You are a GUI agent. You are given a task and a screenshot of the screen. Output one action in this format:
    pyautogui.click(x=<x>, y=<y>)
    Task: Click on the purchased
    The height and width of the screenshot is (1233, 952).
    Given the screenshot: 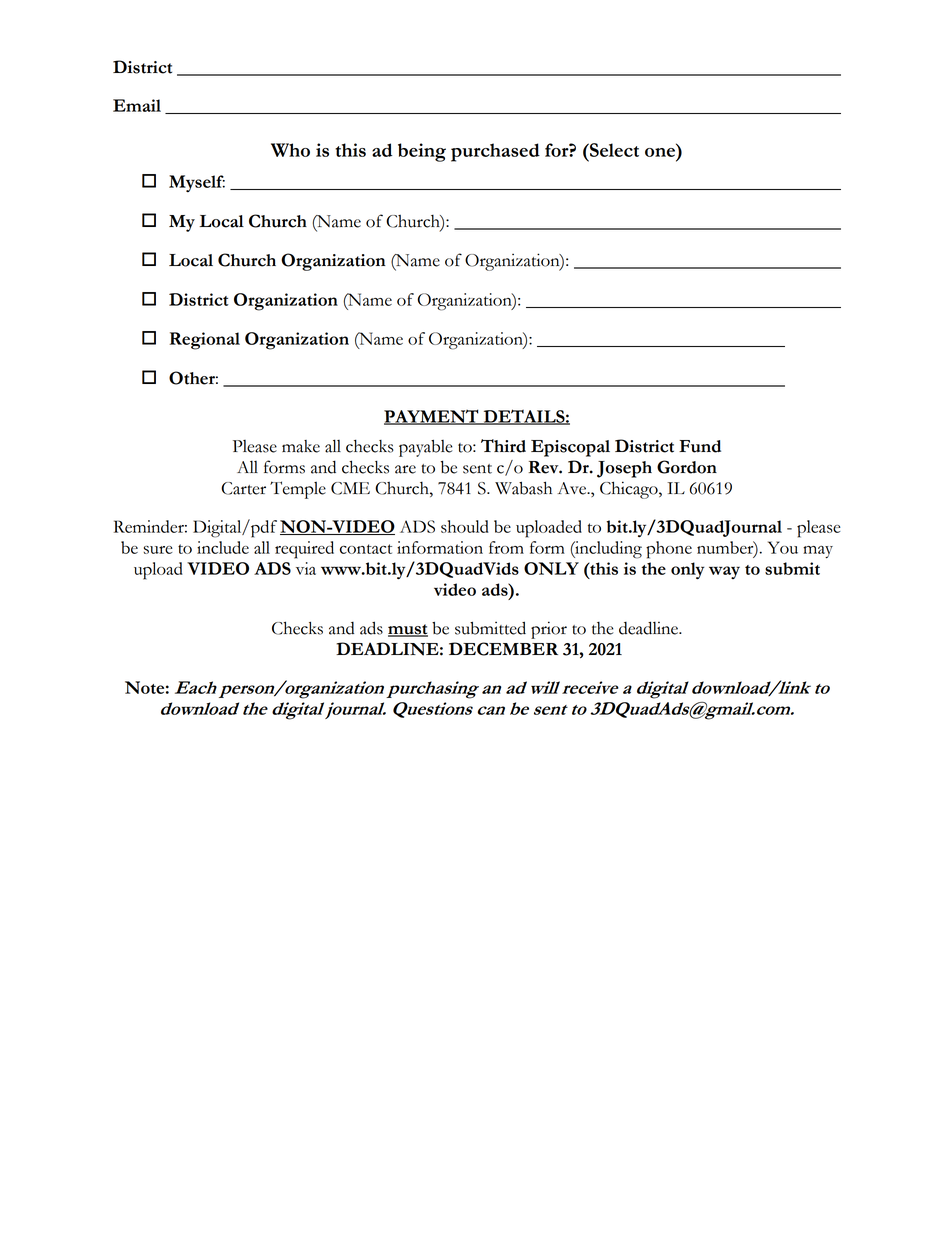 What is the action you would take?
    pyautogui.click(x=495, y=152)
